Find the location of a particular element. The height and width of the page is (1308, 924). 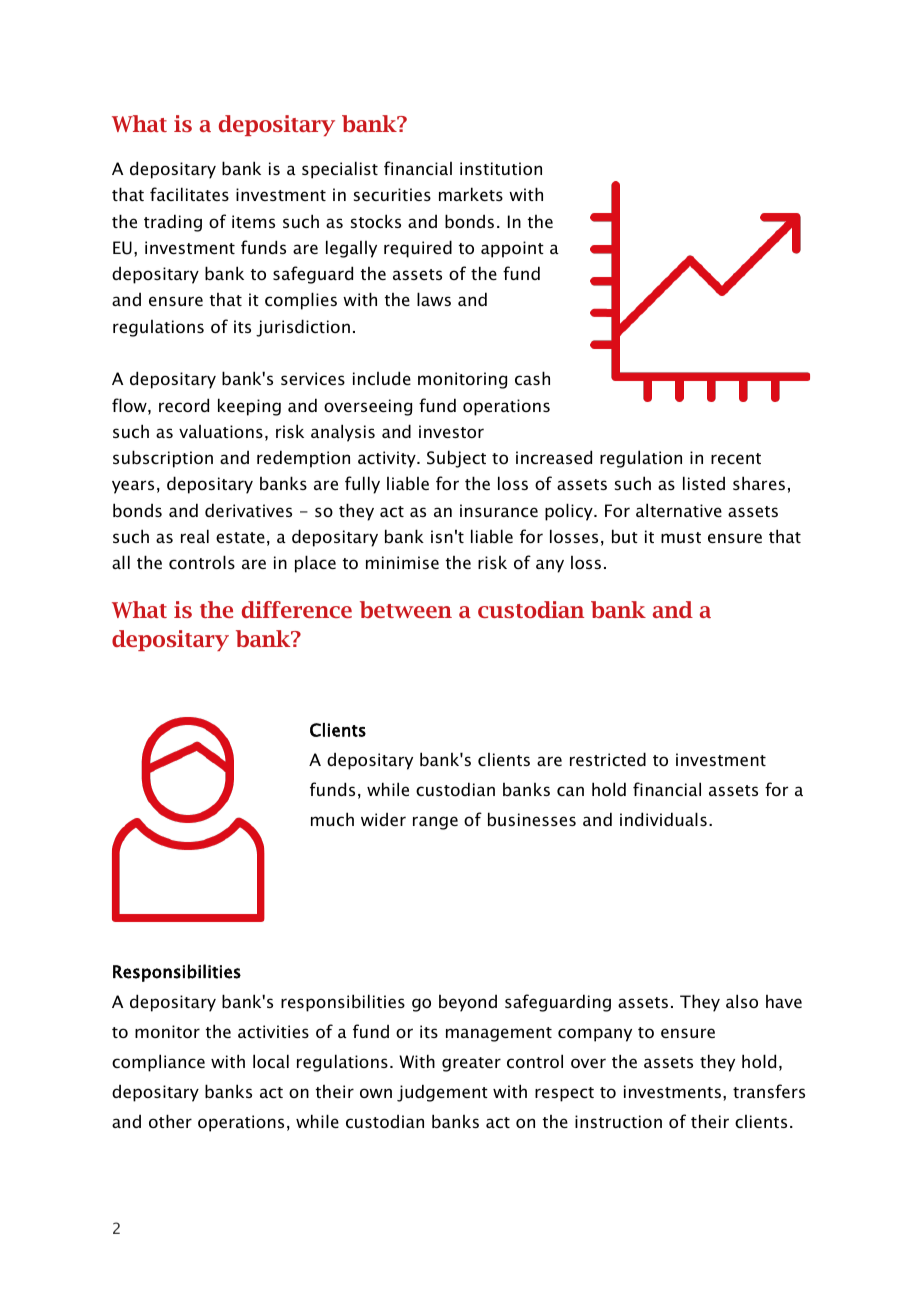

appoint is located at coordinates (512, 249).
